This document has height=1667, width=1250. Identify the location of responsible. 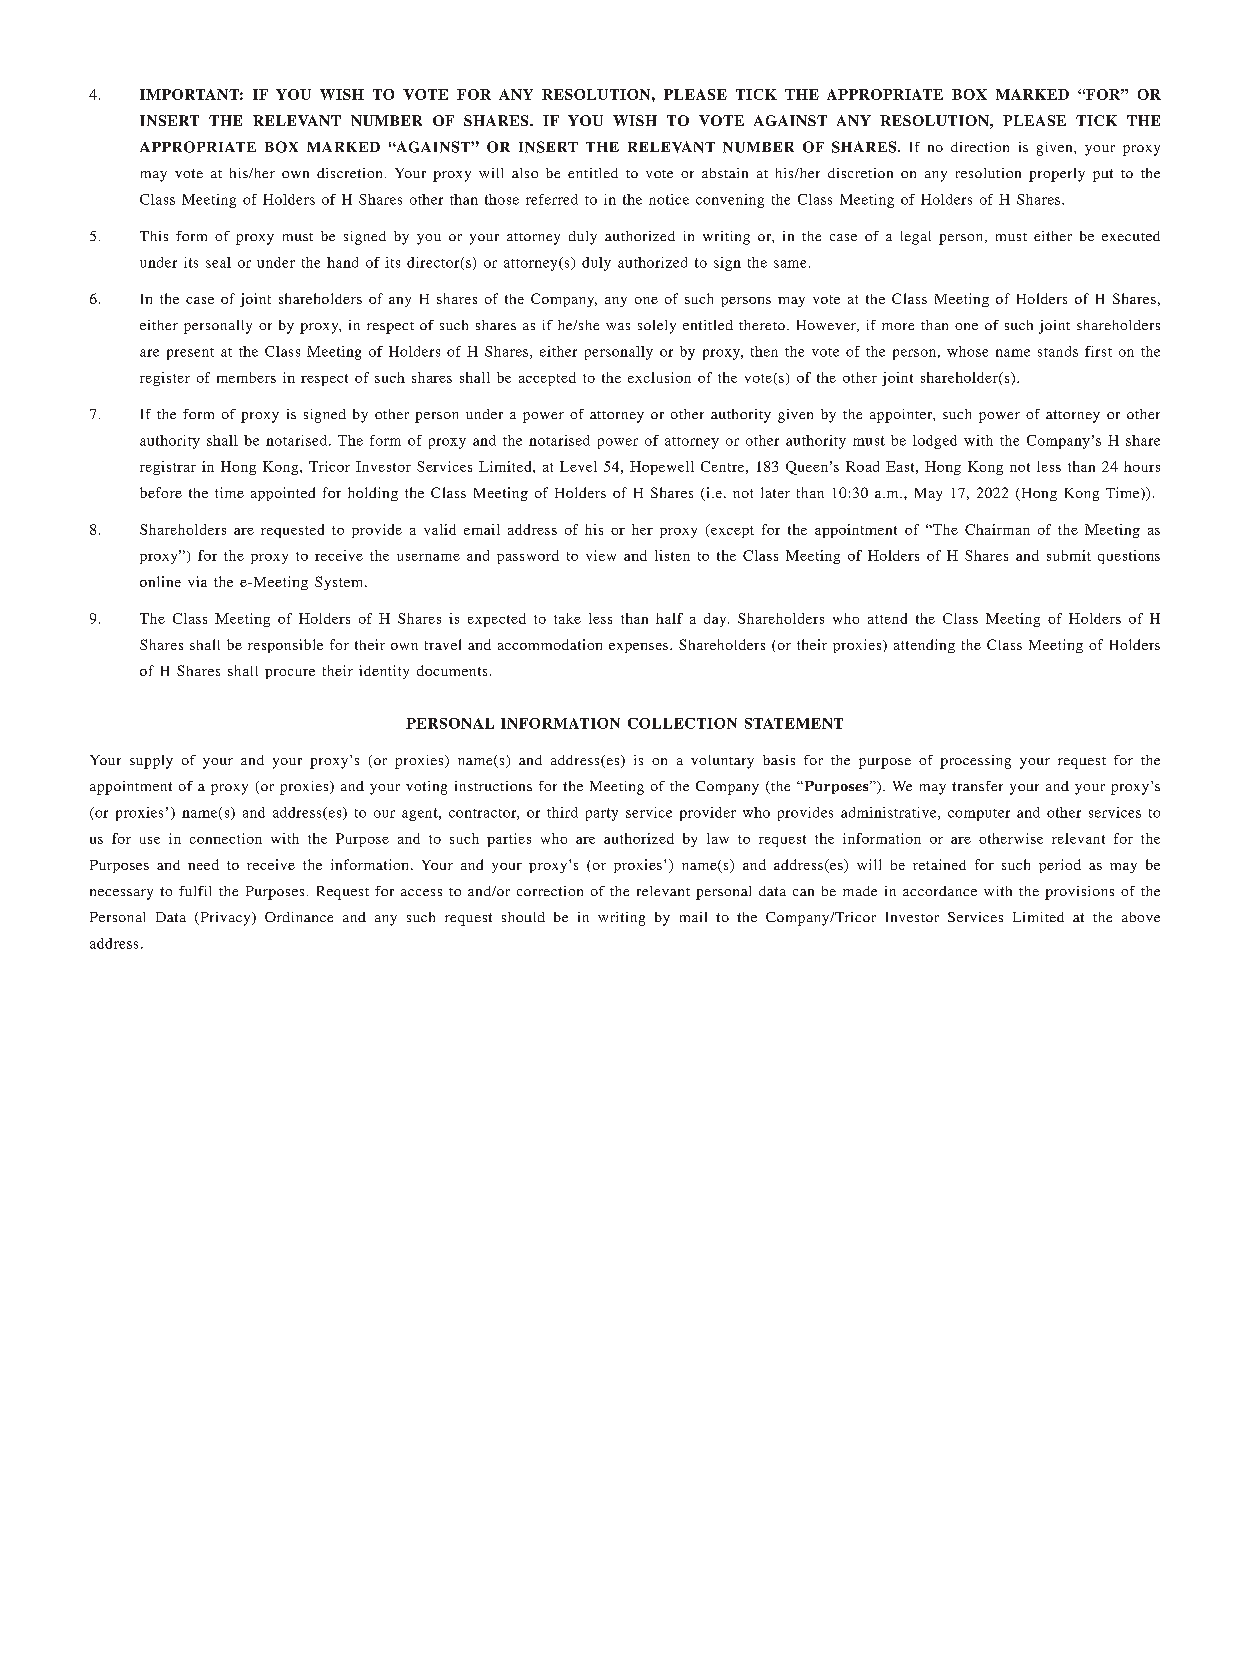
(285, 646).
